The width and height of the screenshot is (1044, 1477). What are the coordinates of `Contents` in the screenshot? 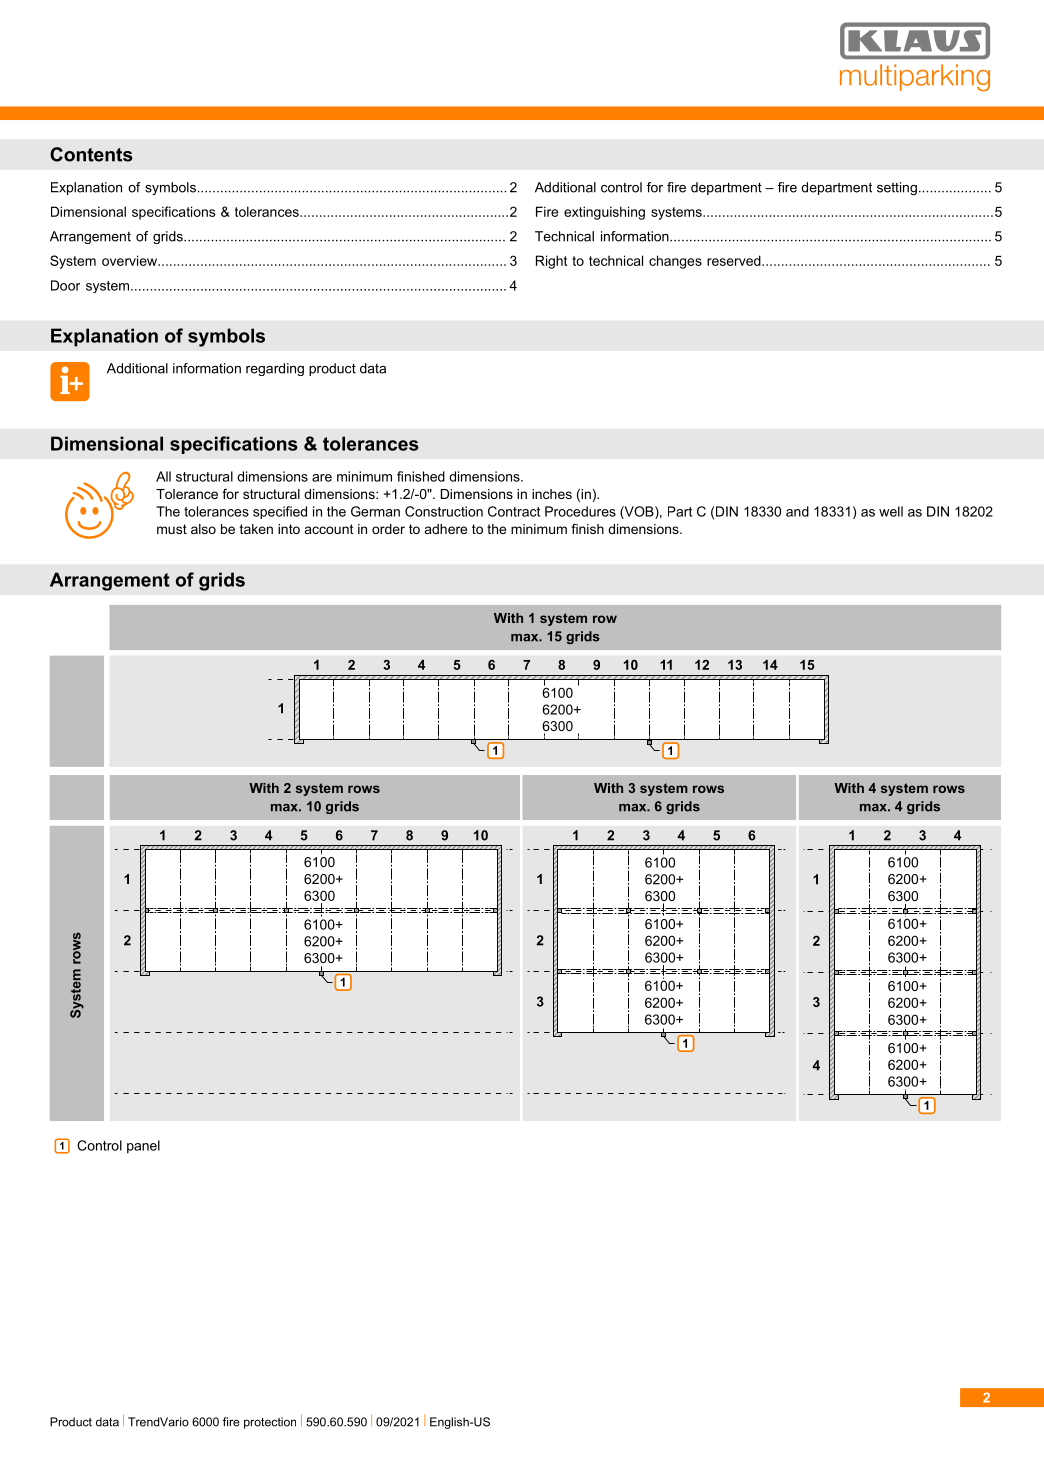 It's located at (91, 154).
